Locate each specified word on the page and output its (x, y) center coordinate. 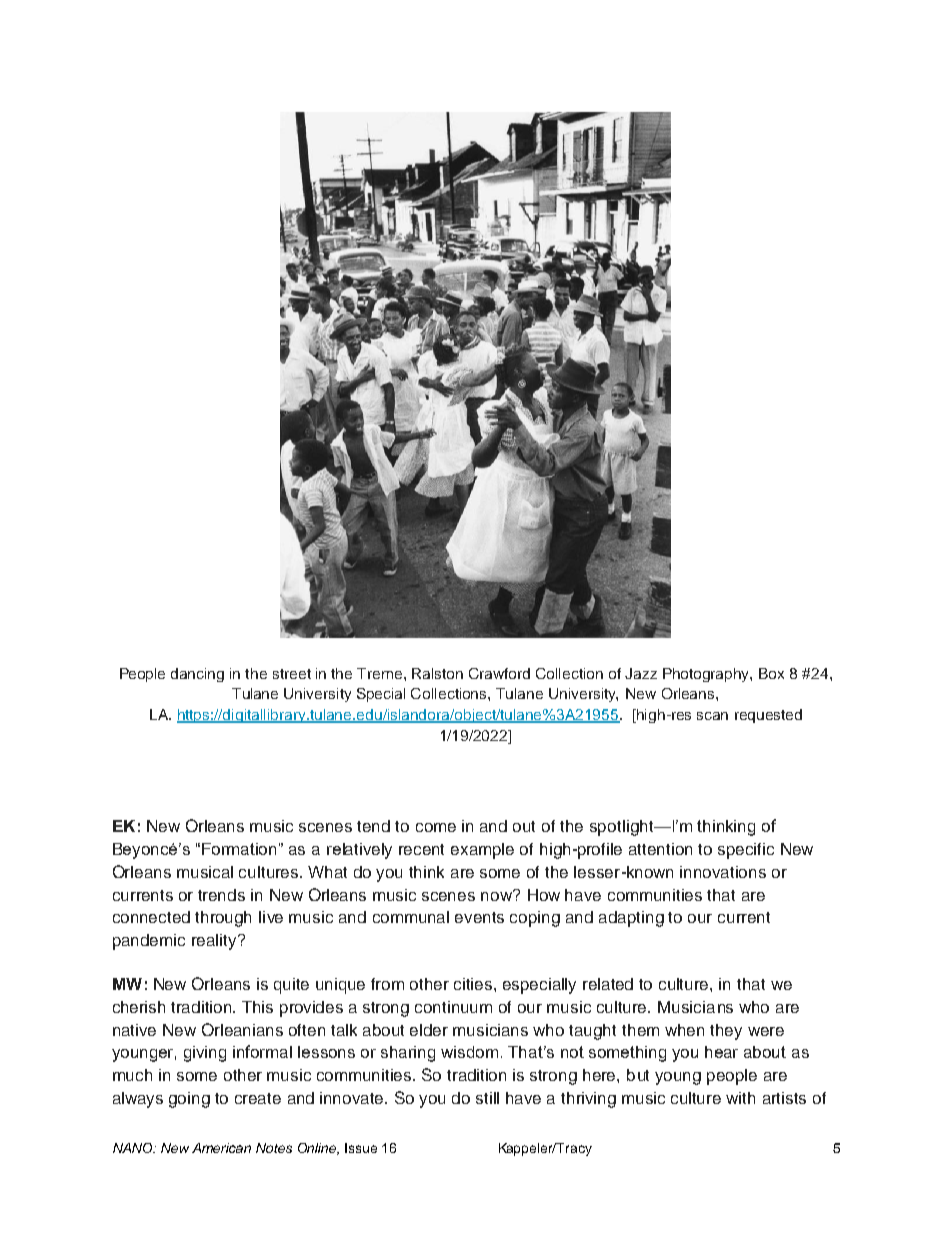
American (221, 1148)
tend (373, 826)
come (436, 827)
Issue (361, 1148)
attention (660, 849)
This (257, 1007)
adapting (631, 919)
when (684, 1030)
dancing (197, 675)
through (223, 919)
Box (771, 673)
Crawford (499, 673)
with (740, 1098)
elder (429, 1030)
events (479, 917)
